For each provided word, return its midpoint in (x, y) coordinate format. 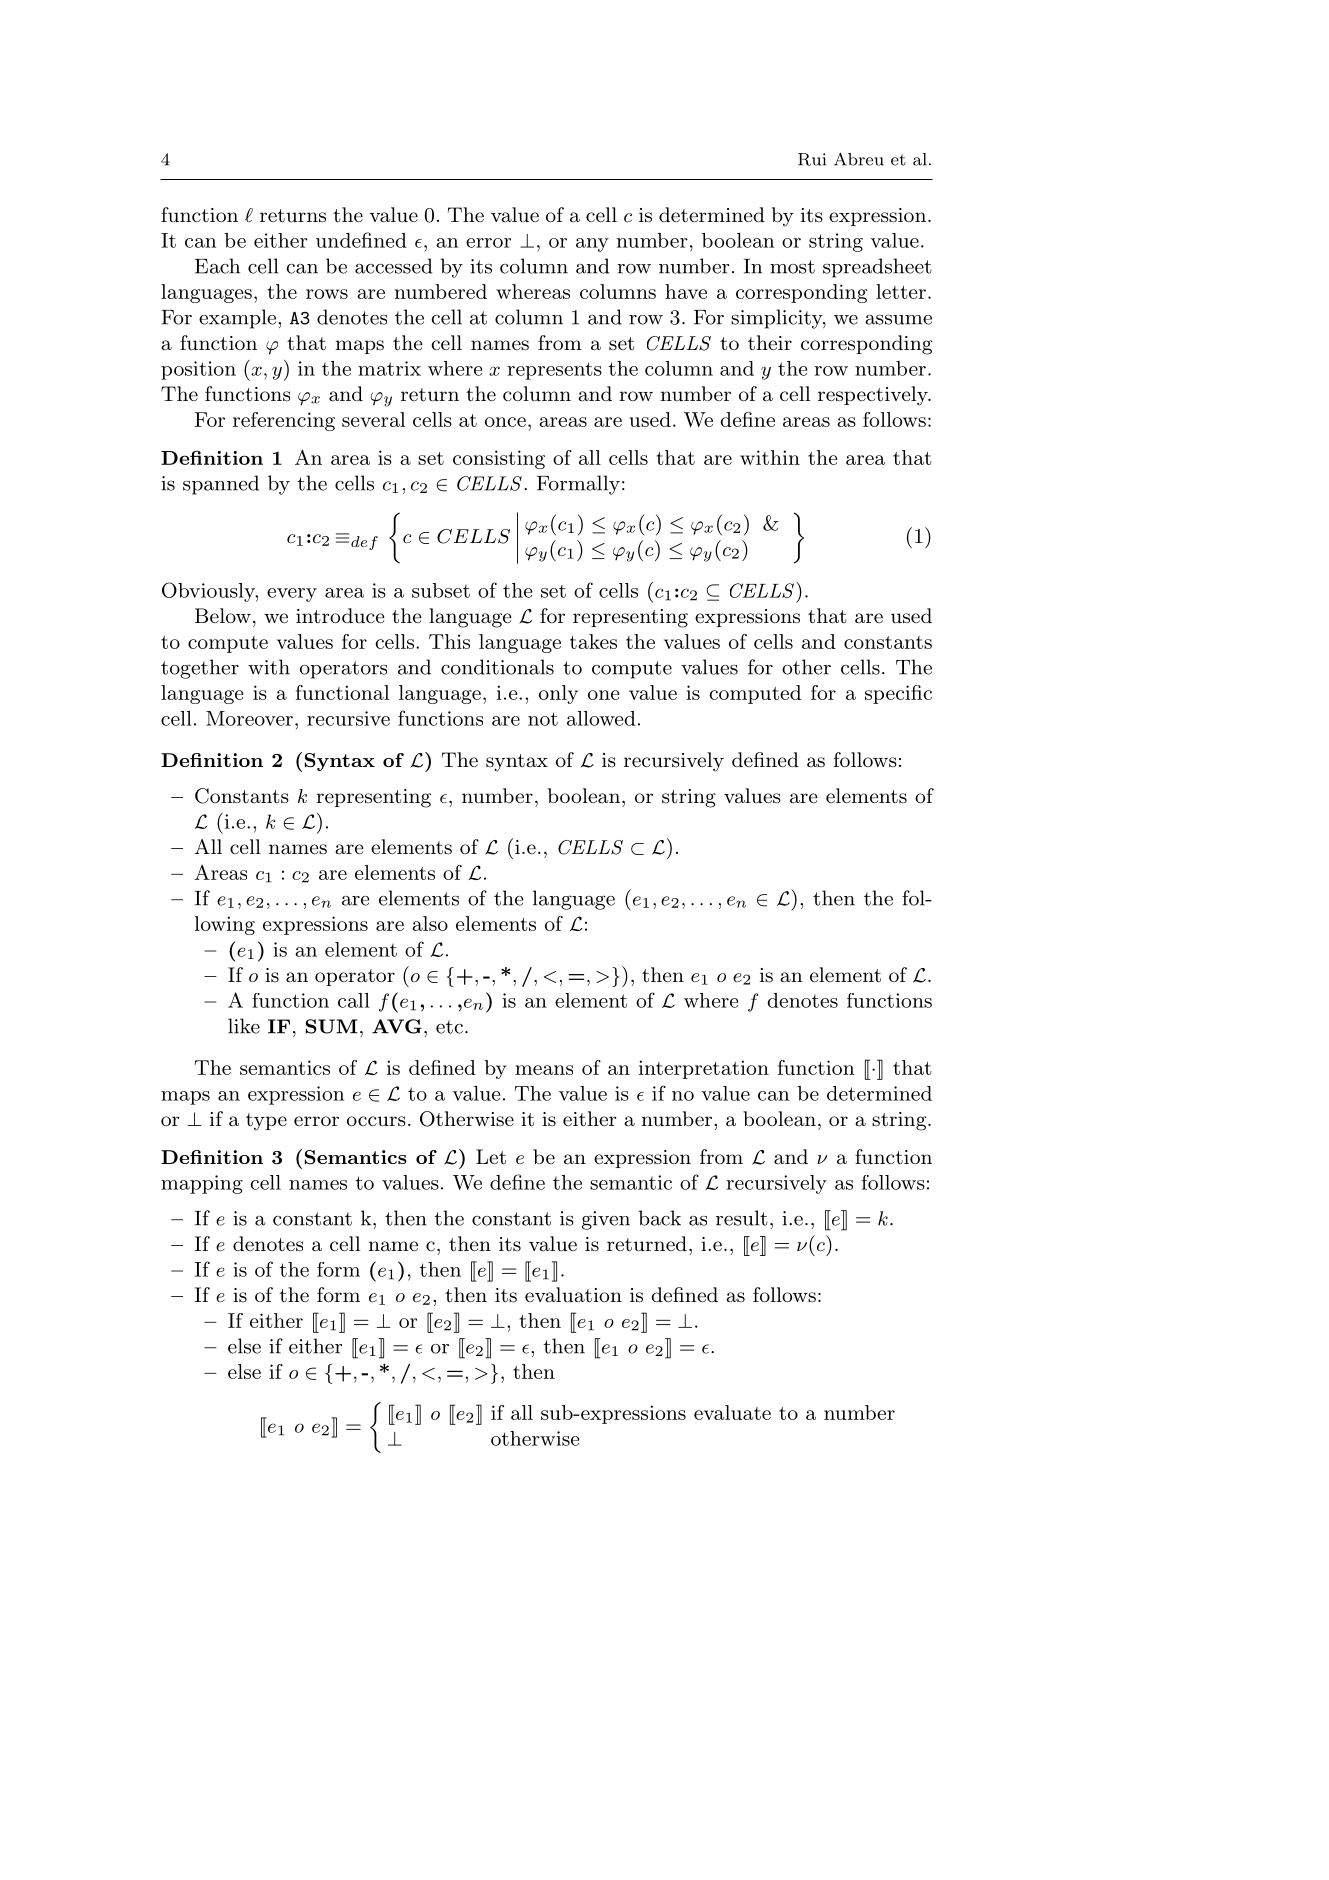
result (742, 1218)
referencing (284, 421)
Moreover (249, 718)
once (505, 422)
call (354, 1000)
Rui (812, 159)
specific (898, 694)
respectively (874, 396)
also (430, 923)
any (592, 245)
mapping (202, 1184)
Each (217, 266)
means (544, 1070)
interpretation (704, 1069)
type (266, 1122)
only (558, 694)
